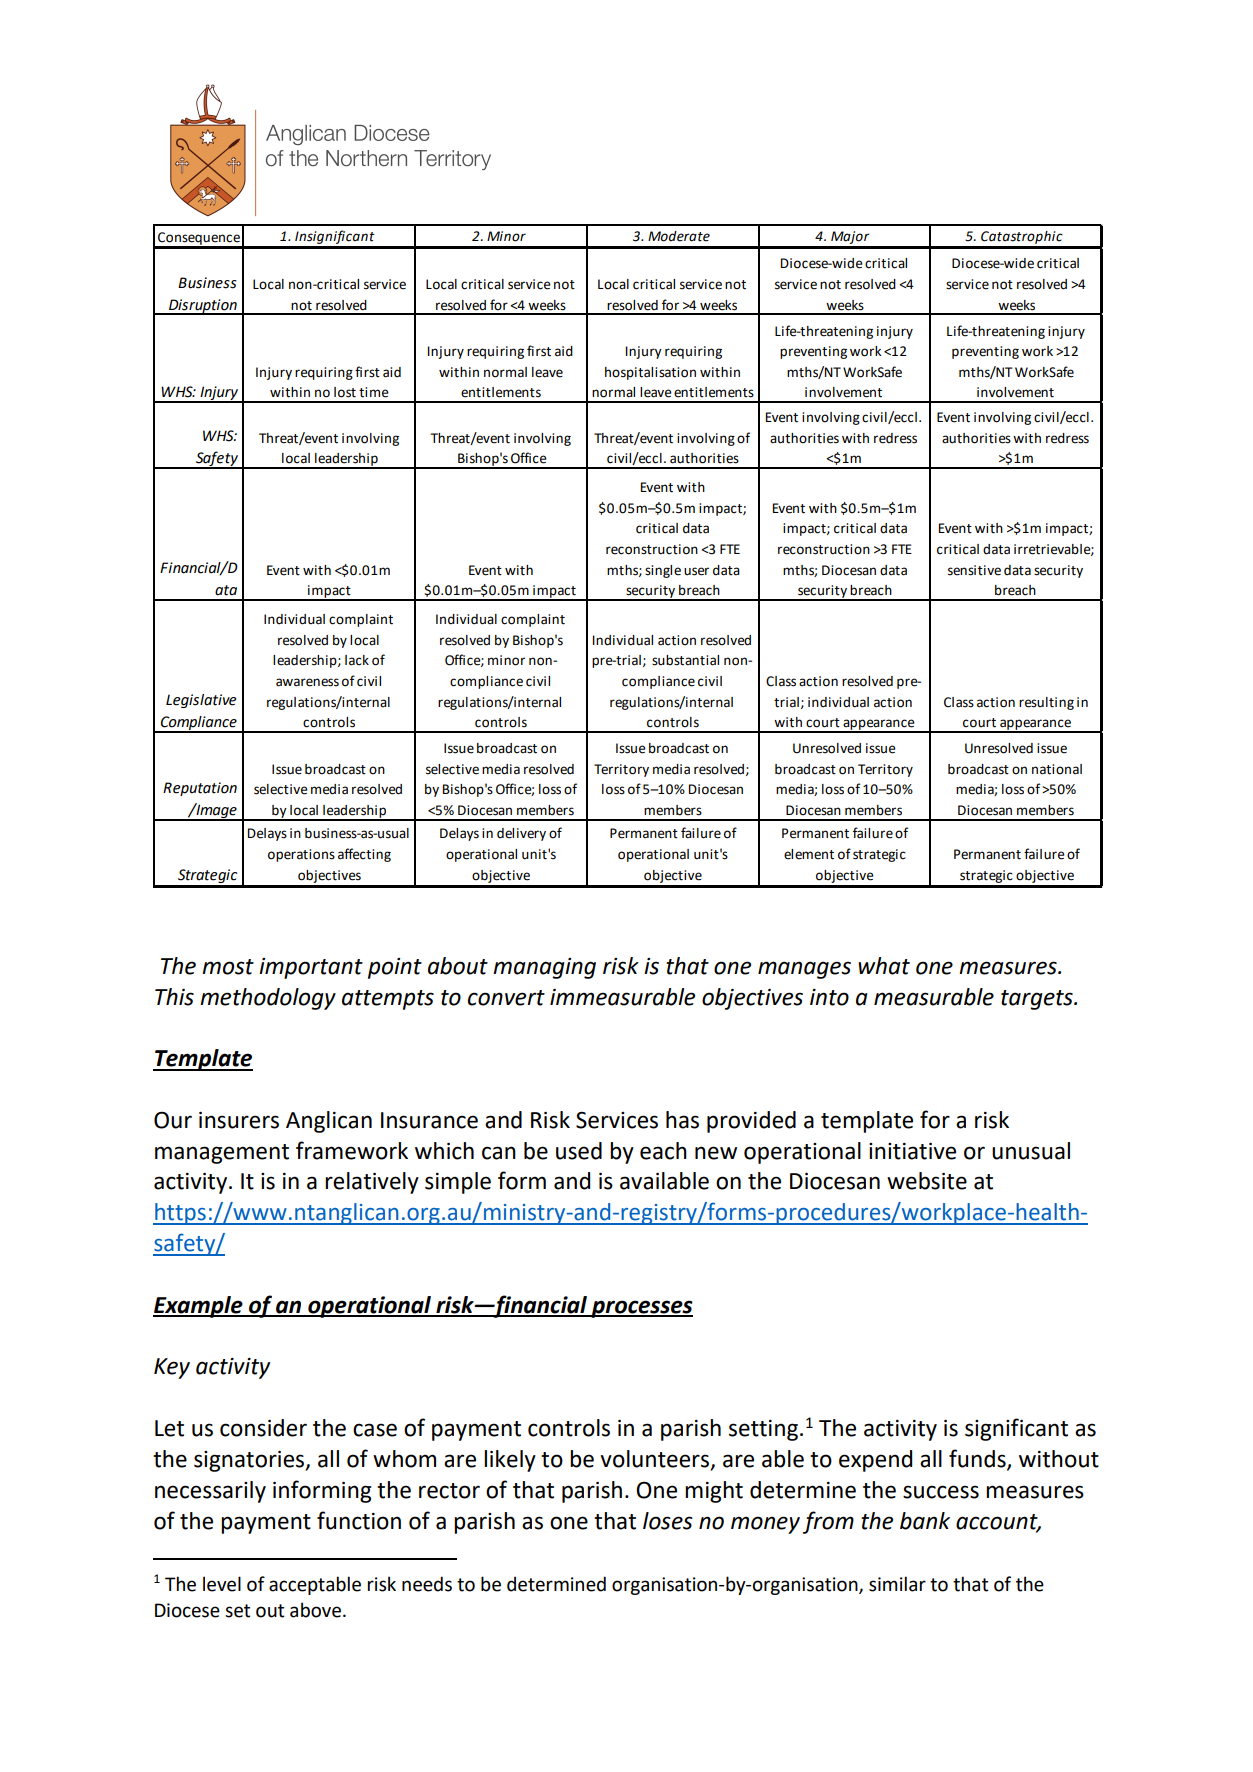  Describe the element at coordinates (357, 660) in the image. I see `lack` at that location.
